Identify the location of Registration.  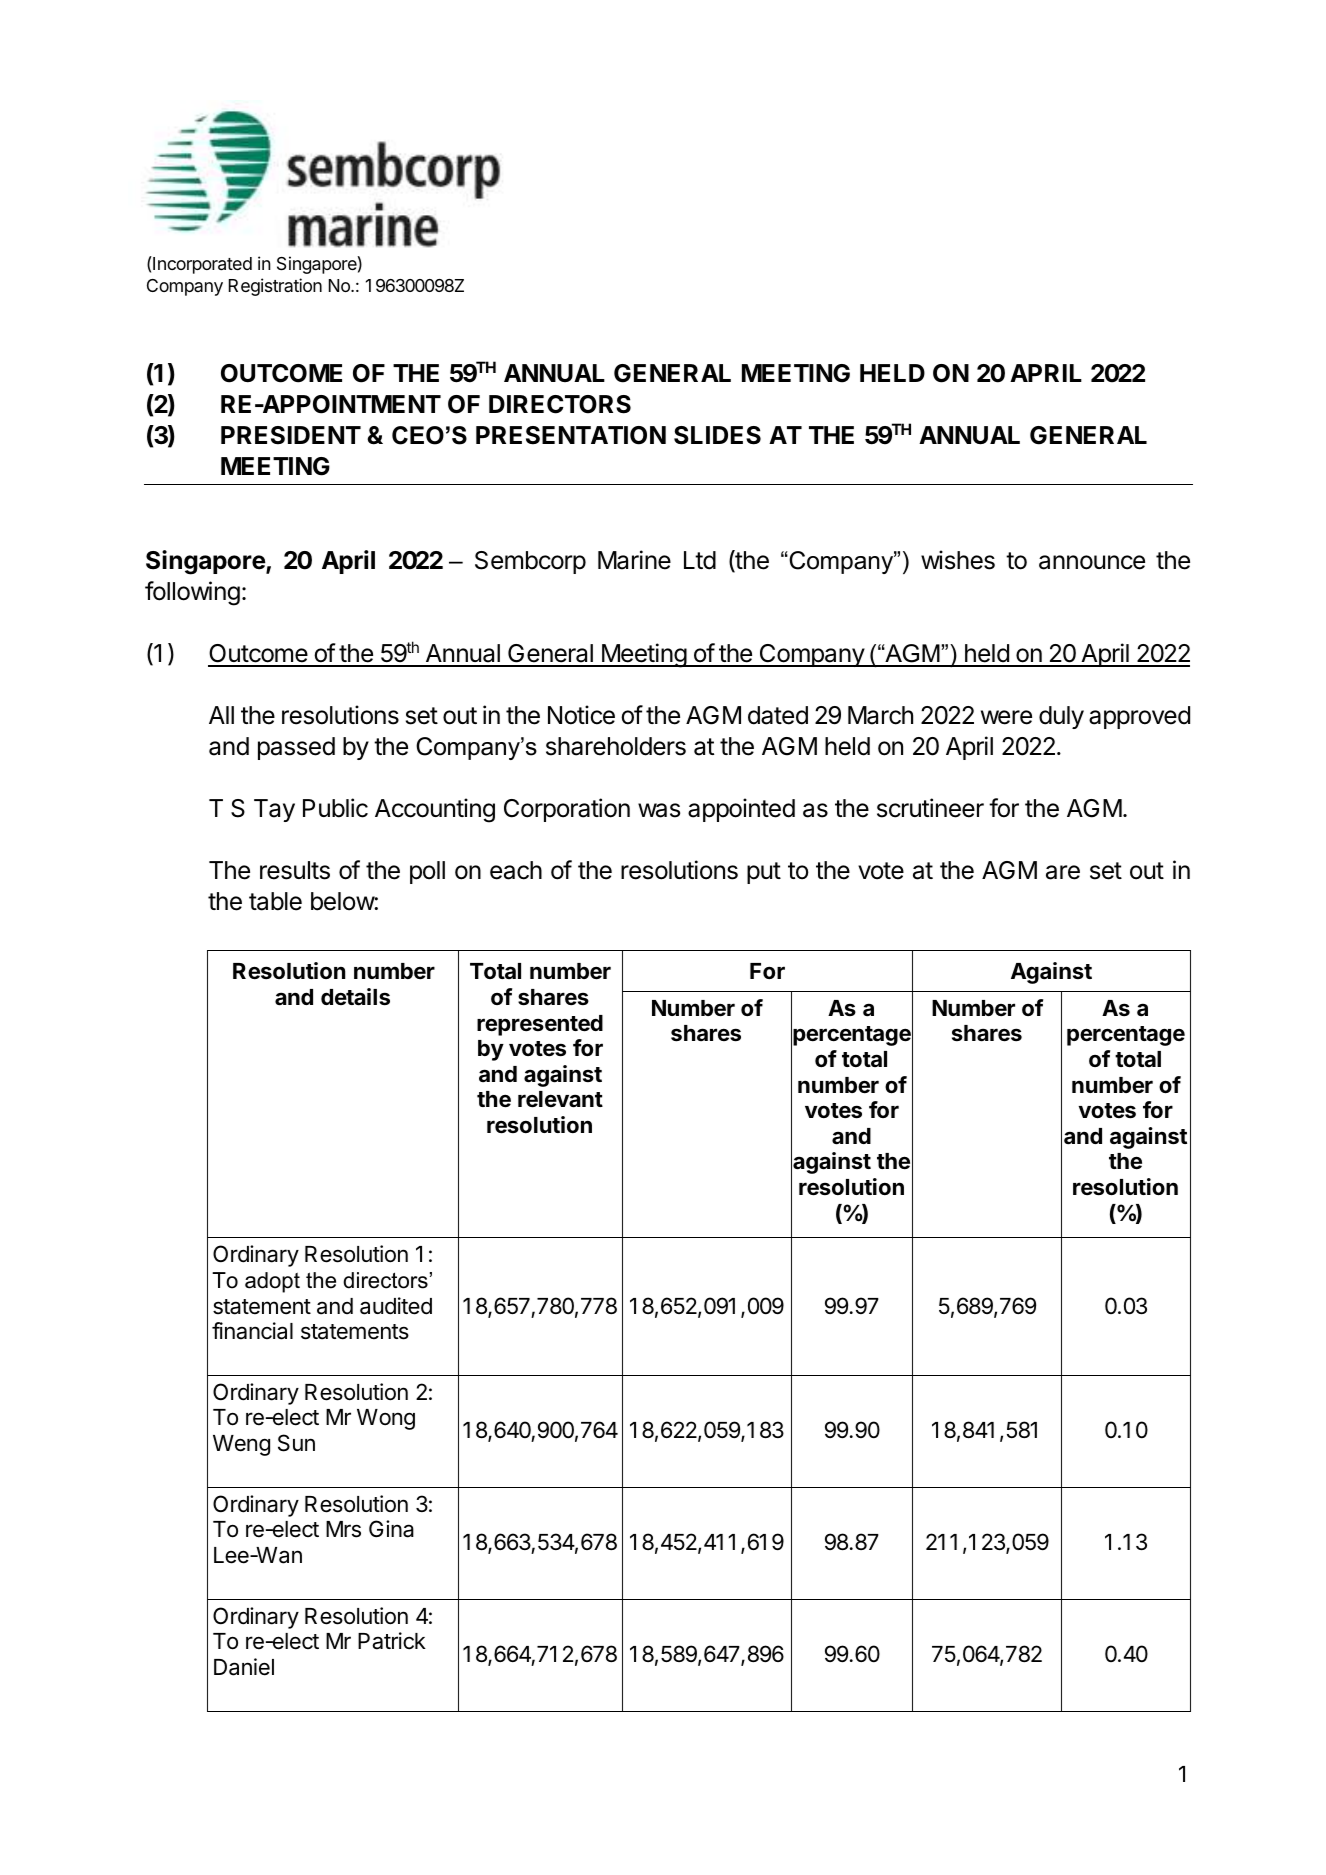
(275, 287).
